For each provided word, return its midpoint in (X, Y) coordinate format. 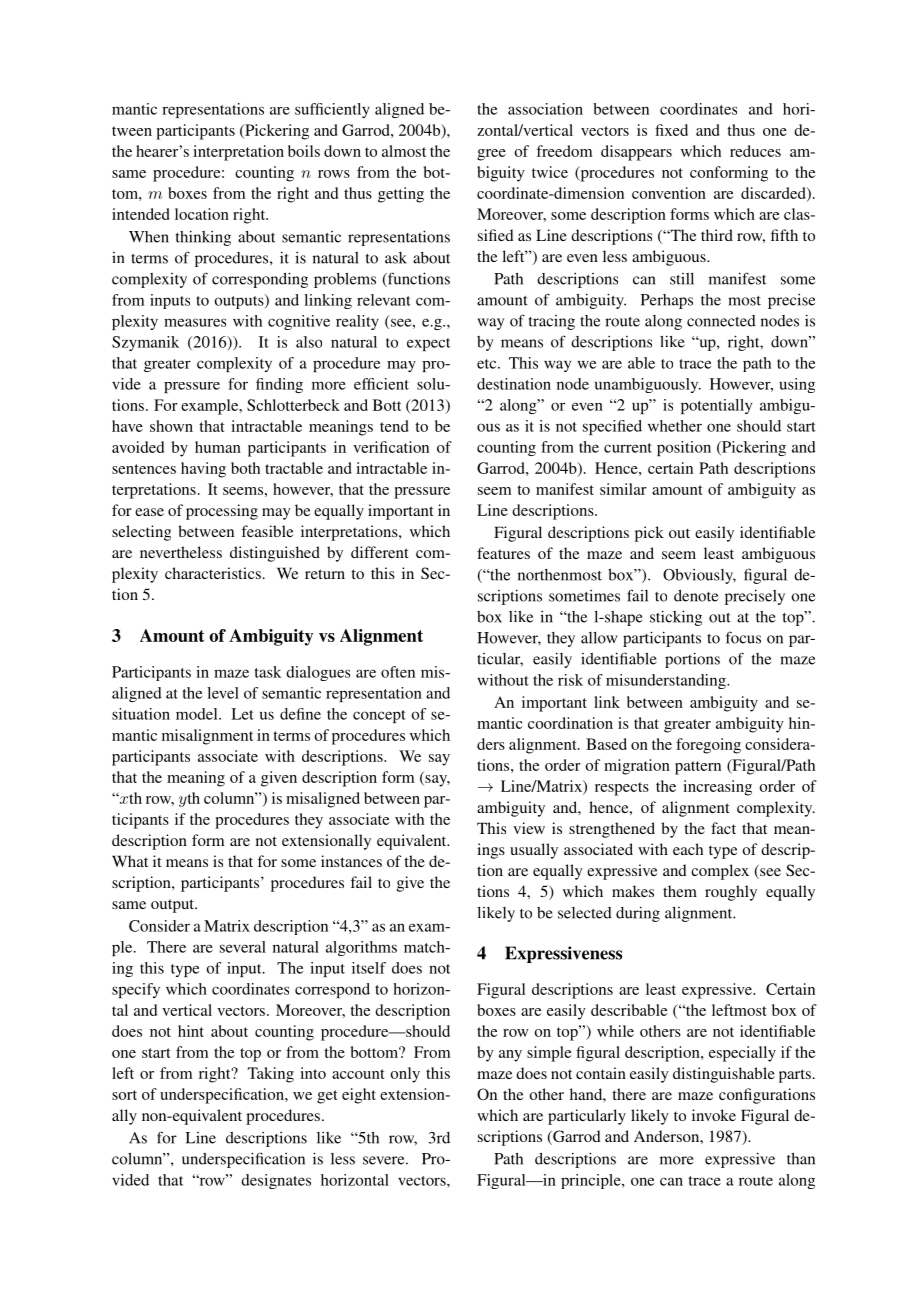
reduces (755, 151)
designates (276, 1181)
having (203, 470)
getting (401, 195)
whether (675, 426)
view (529, 828)
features (503, 553)
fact (723, 828)
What (130, 861)
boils (304, 151)
